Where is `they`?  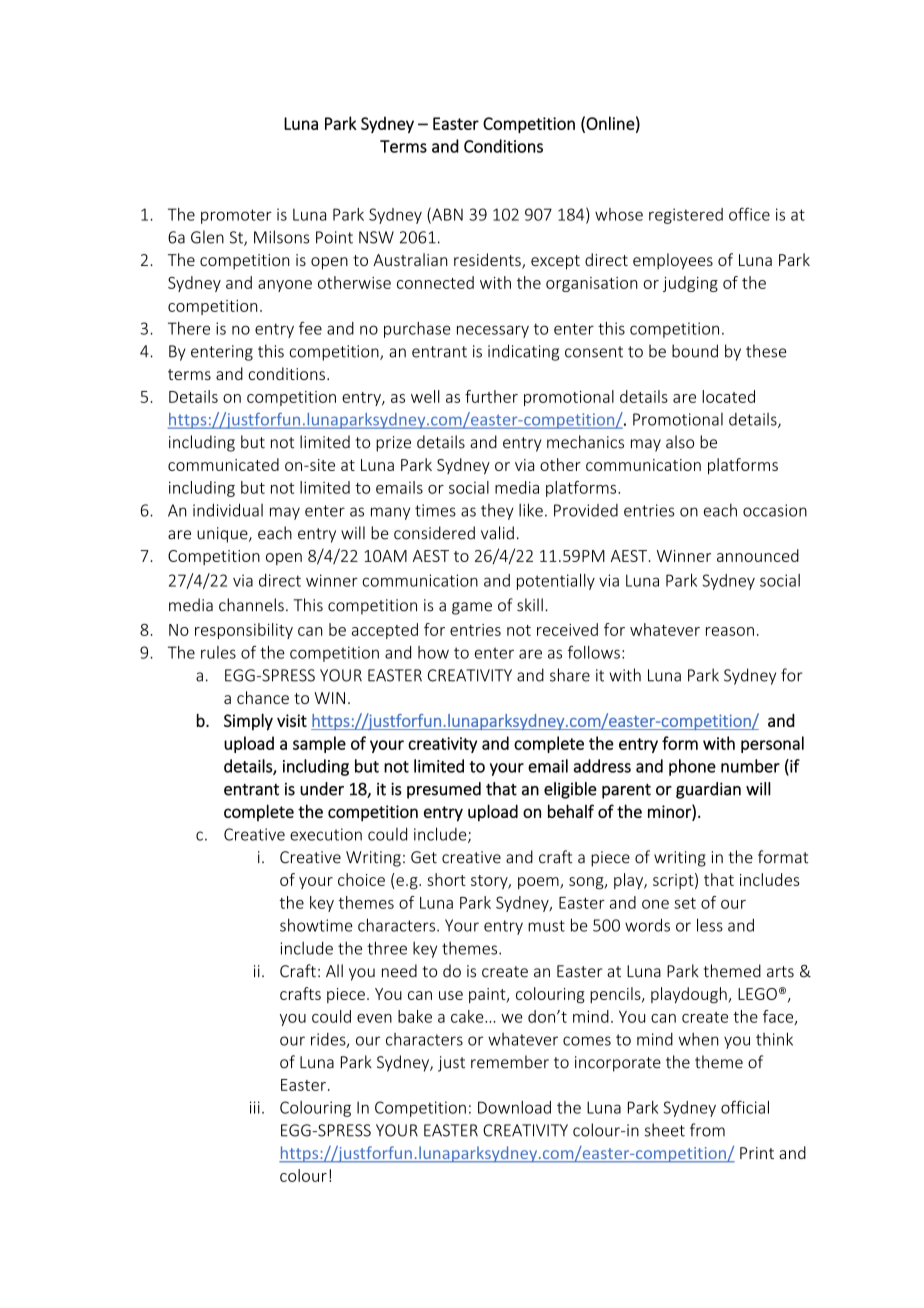
they is located at coordinates (497, 512).
